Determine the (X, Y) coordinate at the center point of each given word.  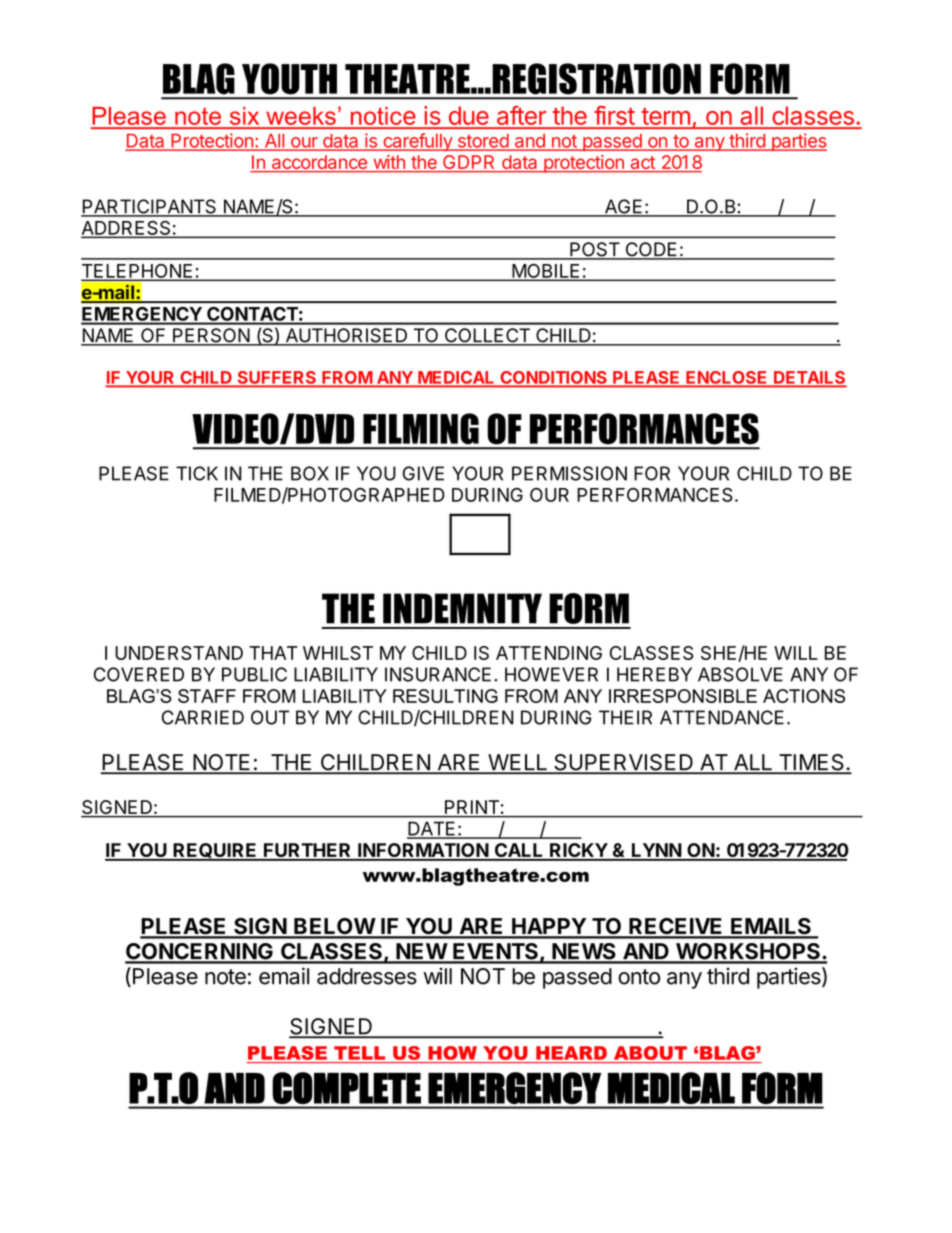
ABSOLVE (740, 674)
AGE (623, 207)
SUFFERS (276, 378)
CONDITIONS (553, 378)
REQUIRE (215, 851)
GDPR (469, 163)
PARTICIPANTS (150, 207)
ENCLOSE (727, 378)
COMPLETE (347, 1088)
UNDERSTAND (179, 653)
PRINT (472, 807)
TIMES (811, 763)
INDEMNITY (462, 608)
